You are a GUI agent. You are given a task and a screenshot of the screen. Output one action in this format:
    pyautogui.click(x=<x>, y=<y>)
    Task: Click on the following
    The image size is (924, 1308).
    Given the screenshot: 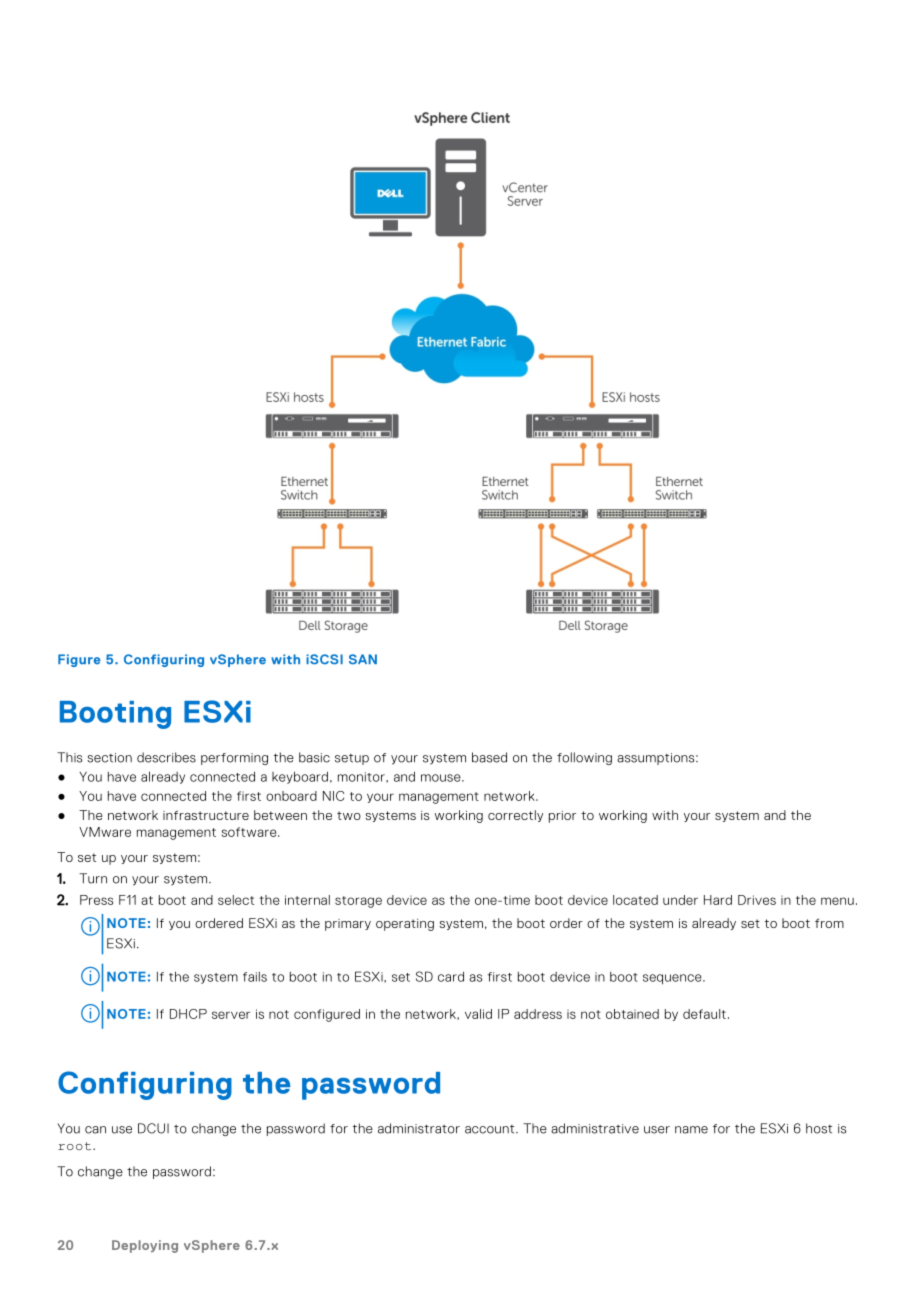 What is the action you would take?
    pyautogui.click(x=584, y=758)
